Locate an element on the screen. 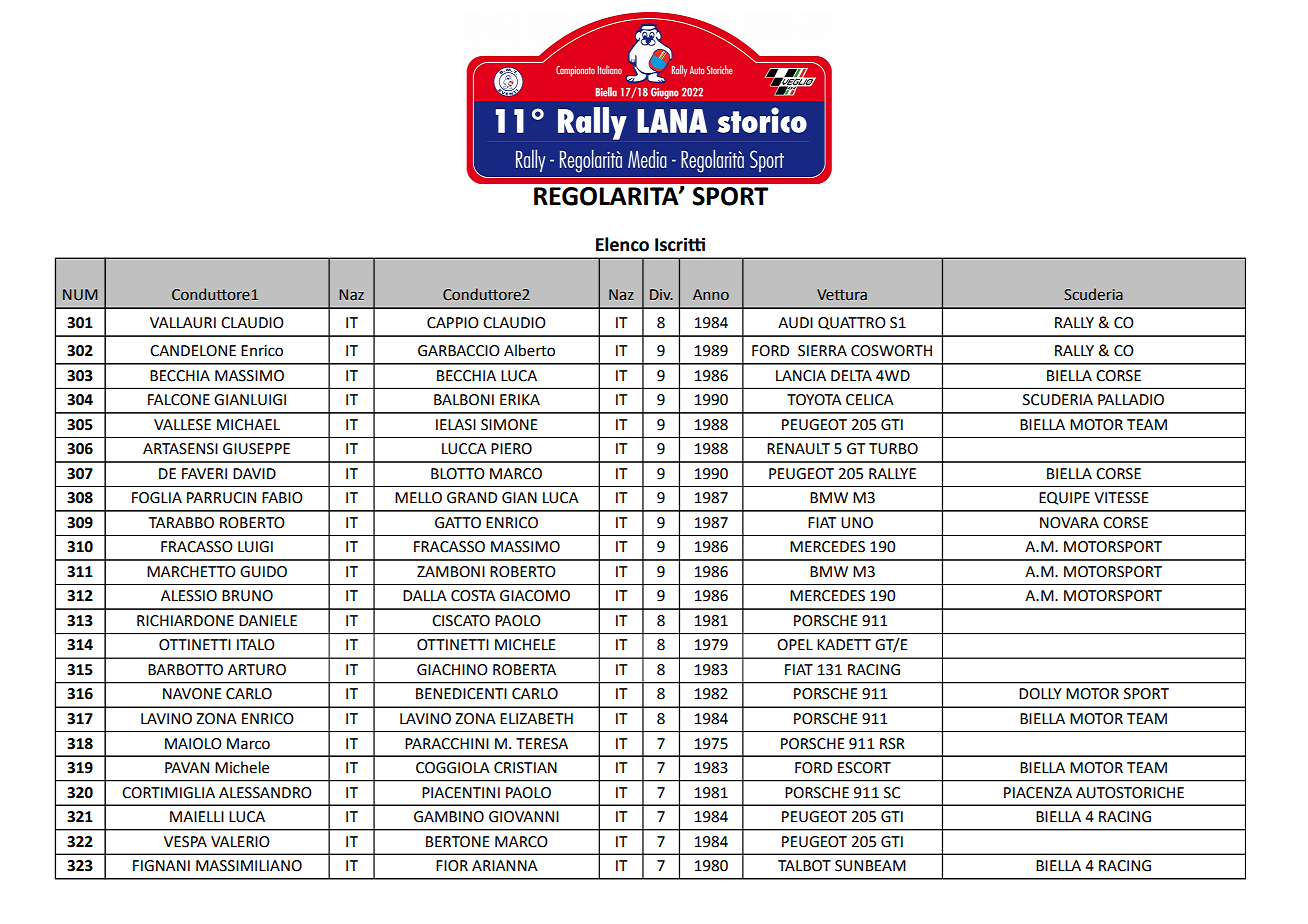  ALESSANDRO is located at coordinates (265, 793).
